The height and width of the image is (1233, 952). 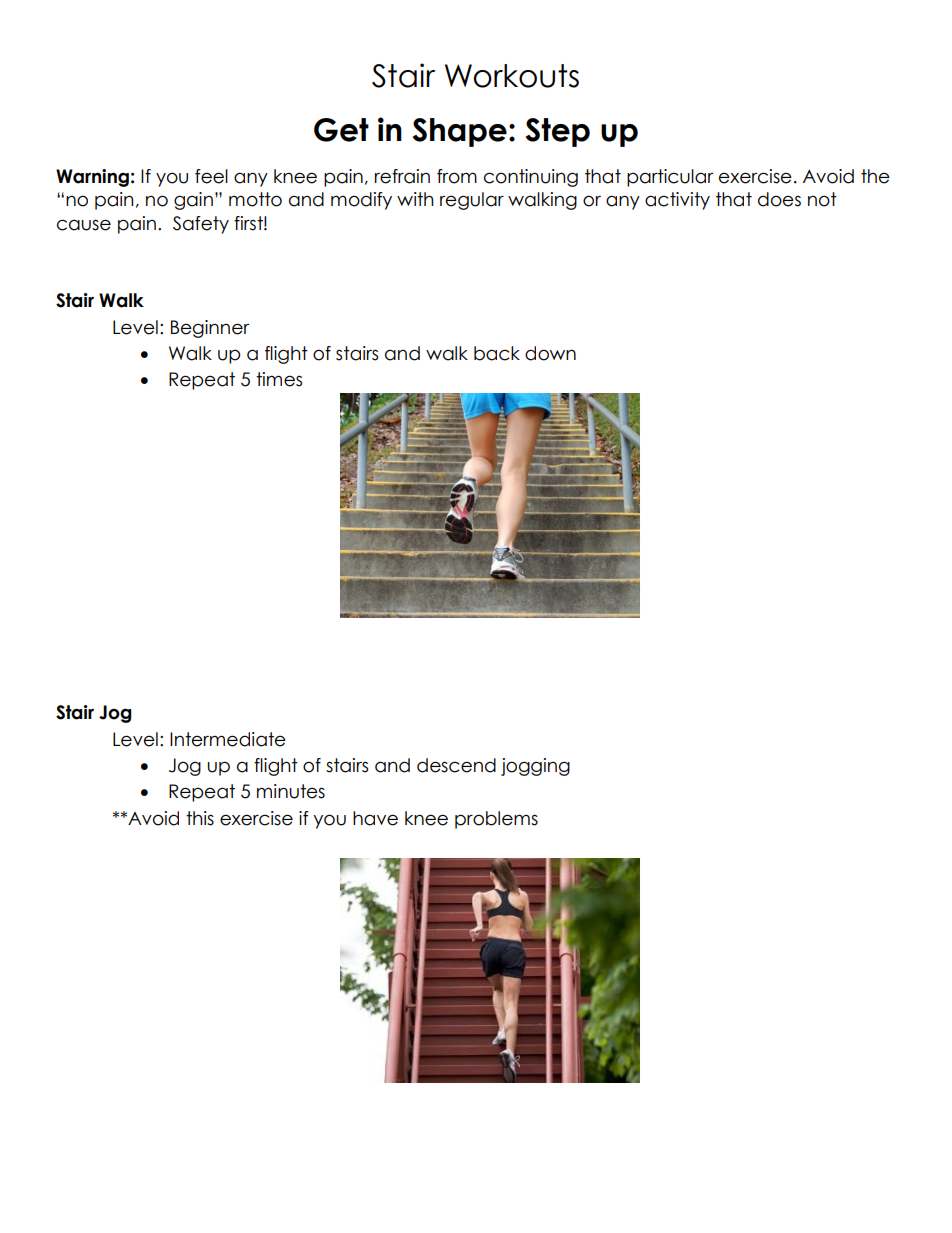 What do you see at coordinates (211, 176) in the image?
I see `feel` at bounding box center [211, 176].
